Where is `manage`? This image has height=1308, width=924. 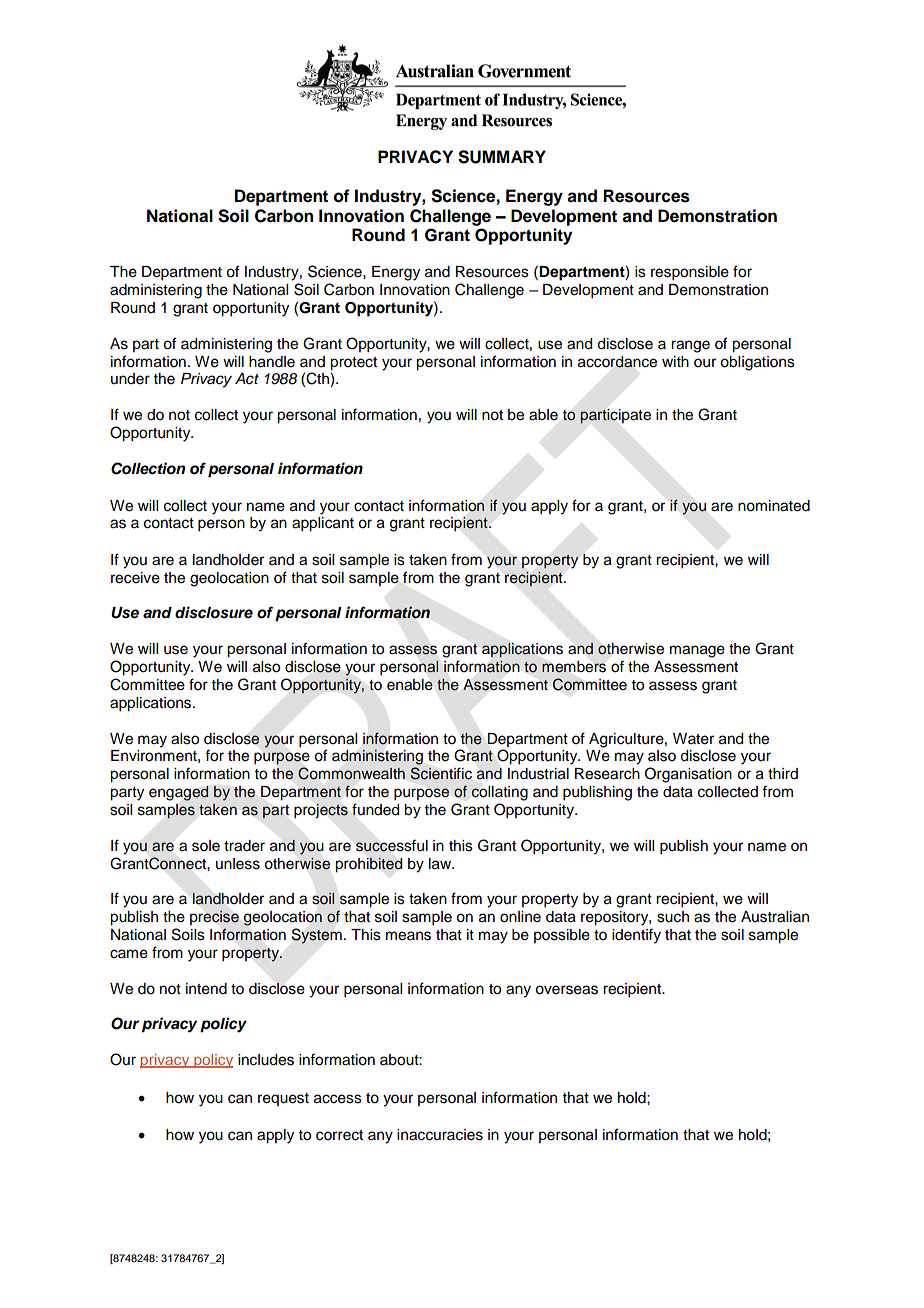 manage is located at coordinates (697, 651).
